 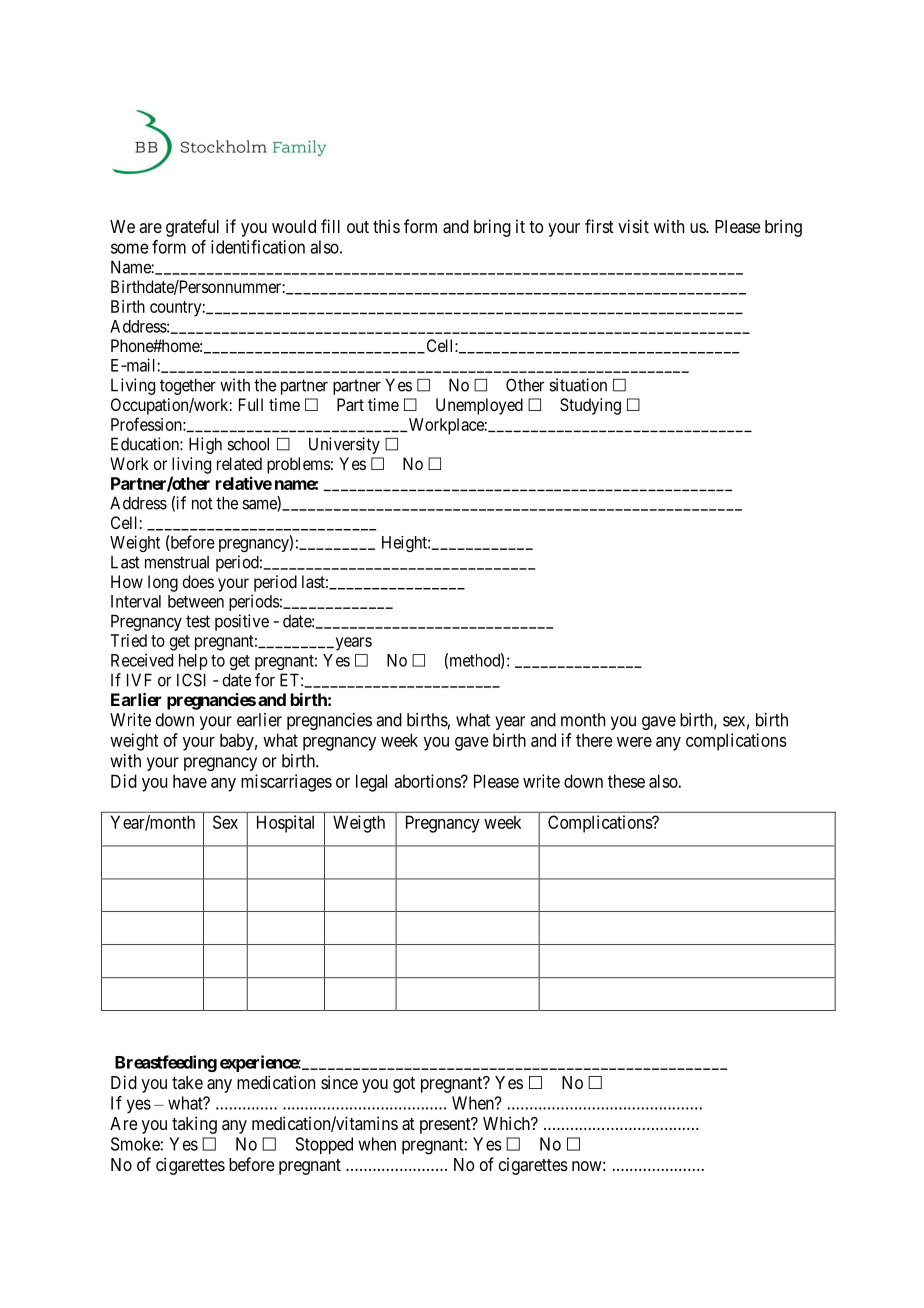 I want to click on legal, so click(x=371, y=783).
